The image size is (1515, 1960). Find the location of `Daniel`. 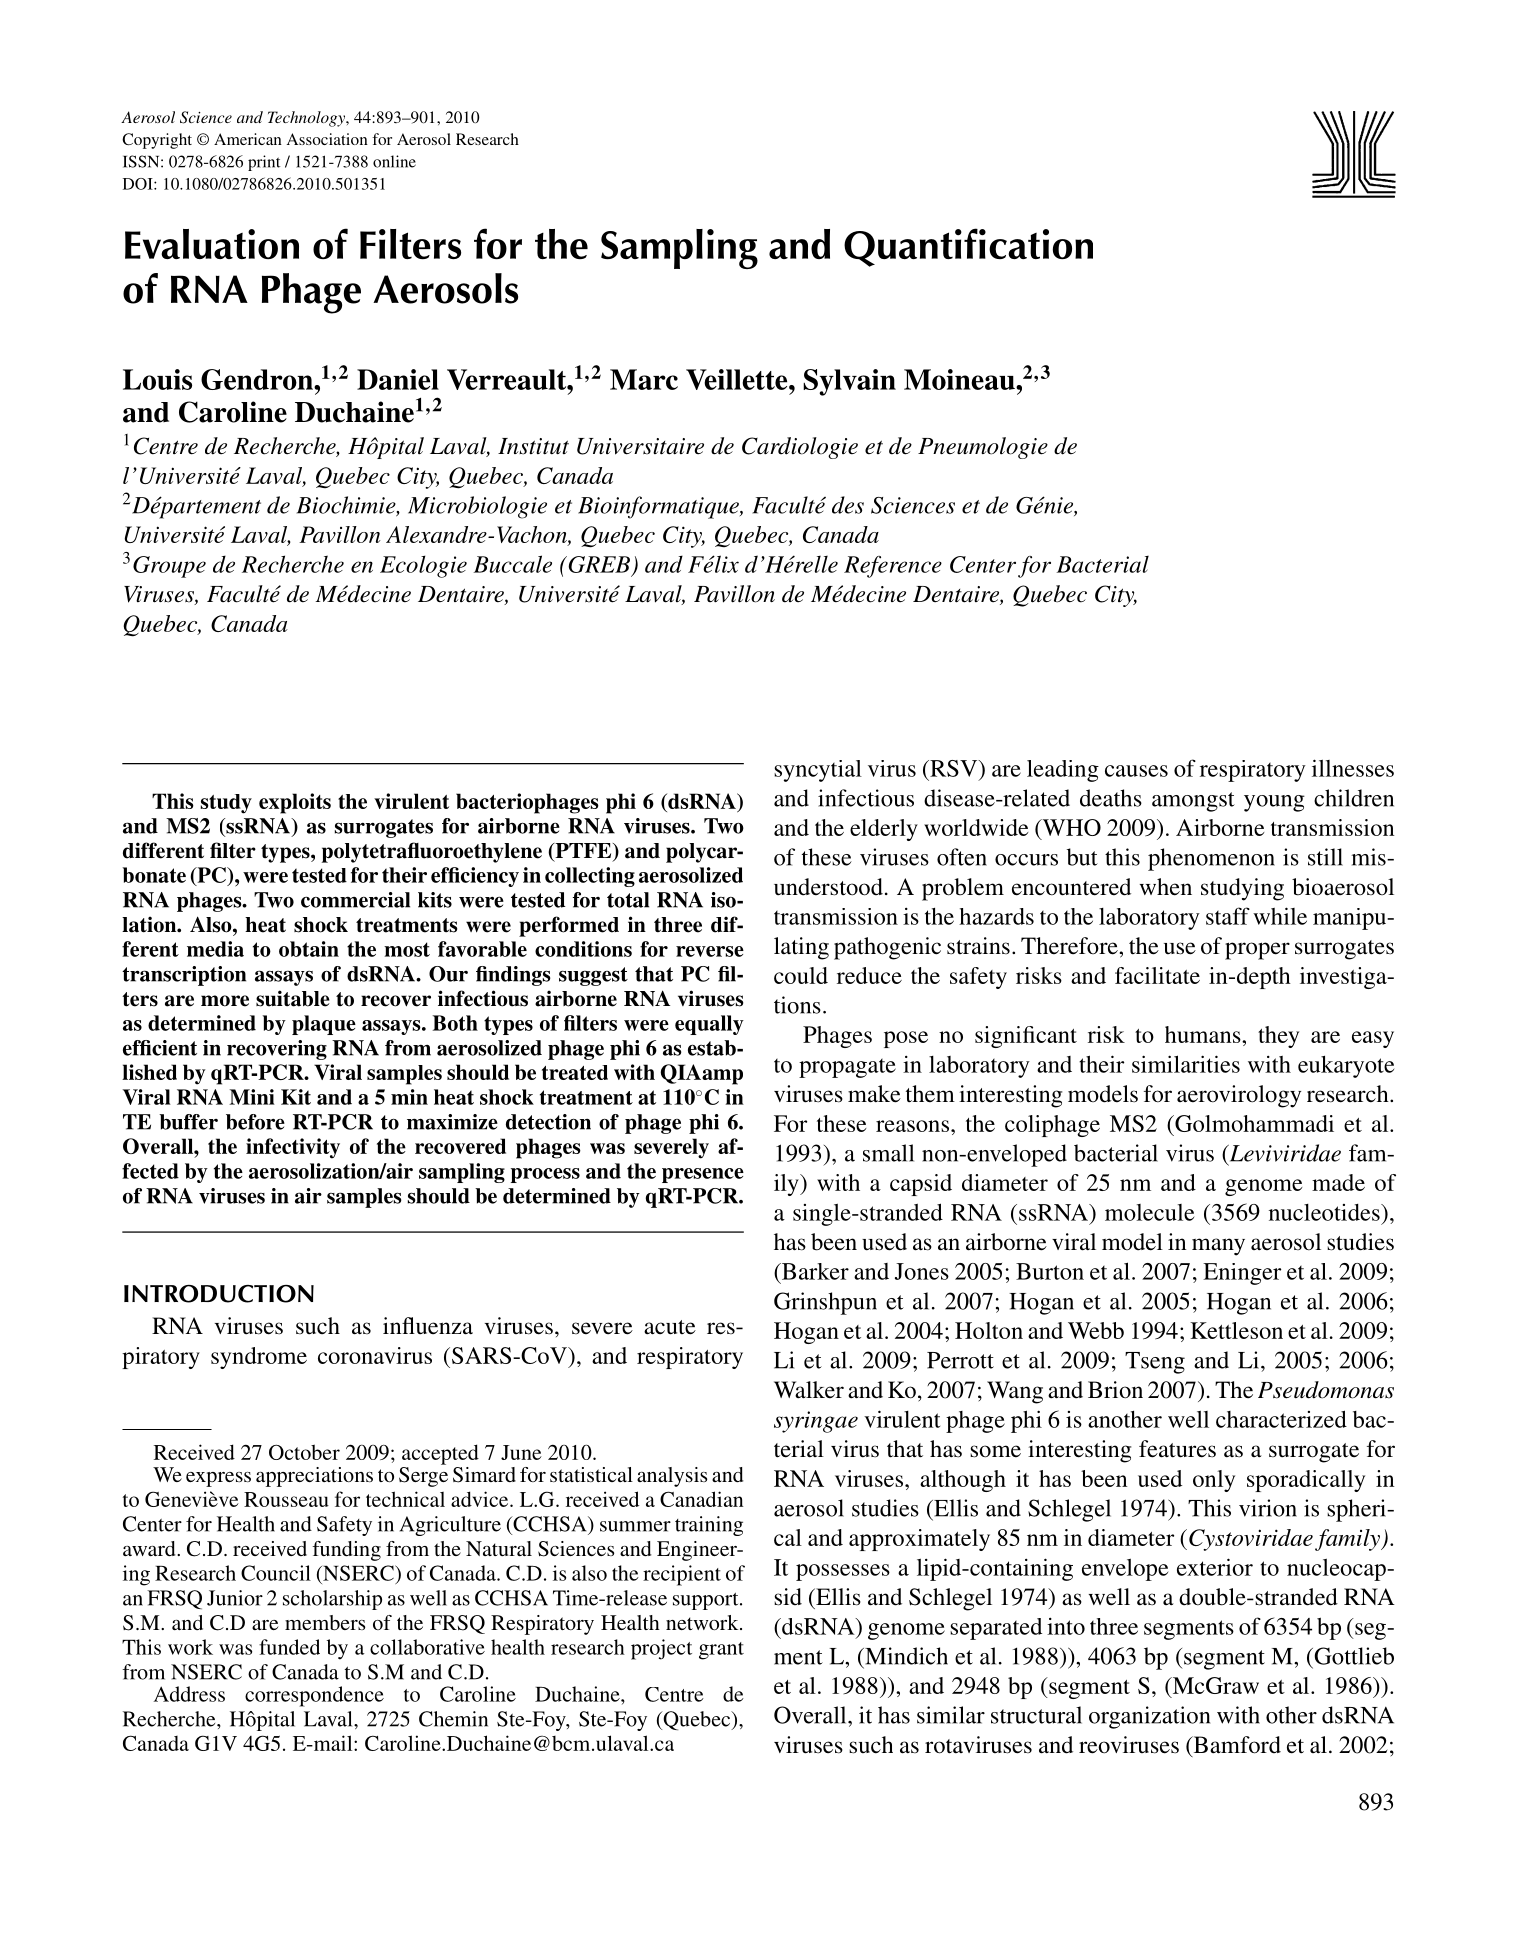

Daniel is located at coordinates (398, 379).
